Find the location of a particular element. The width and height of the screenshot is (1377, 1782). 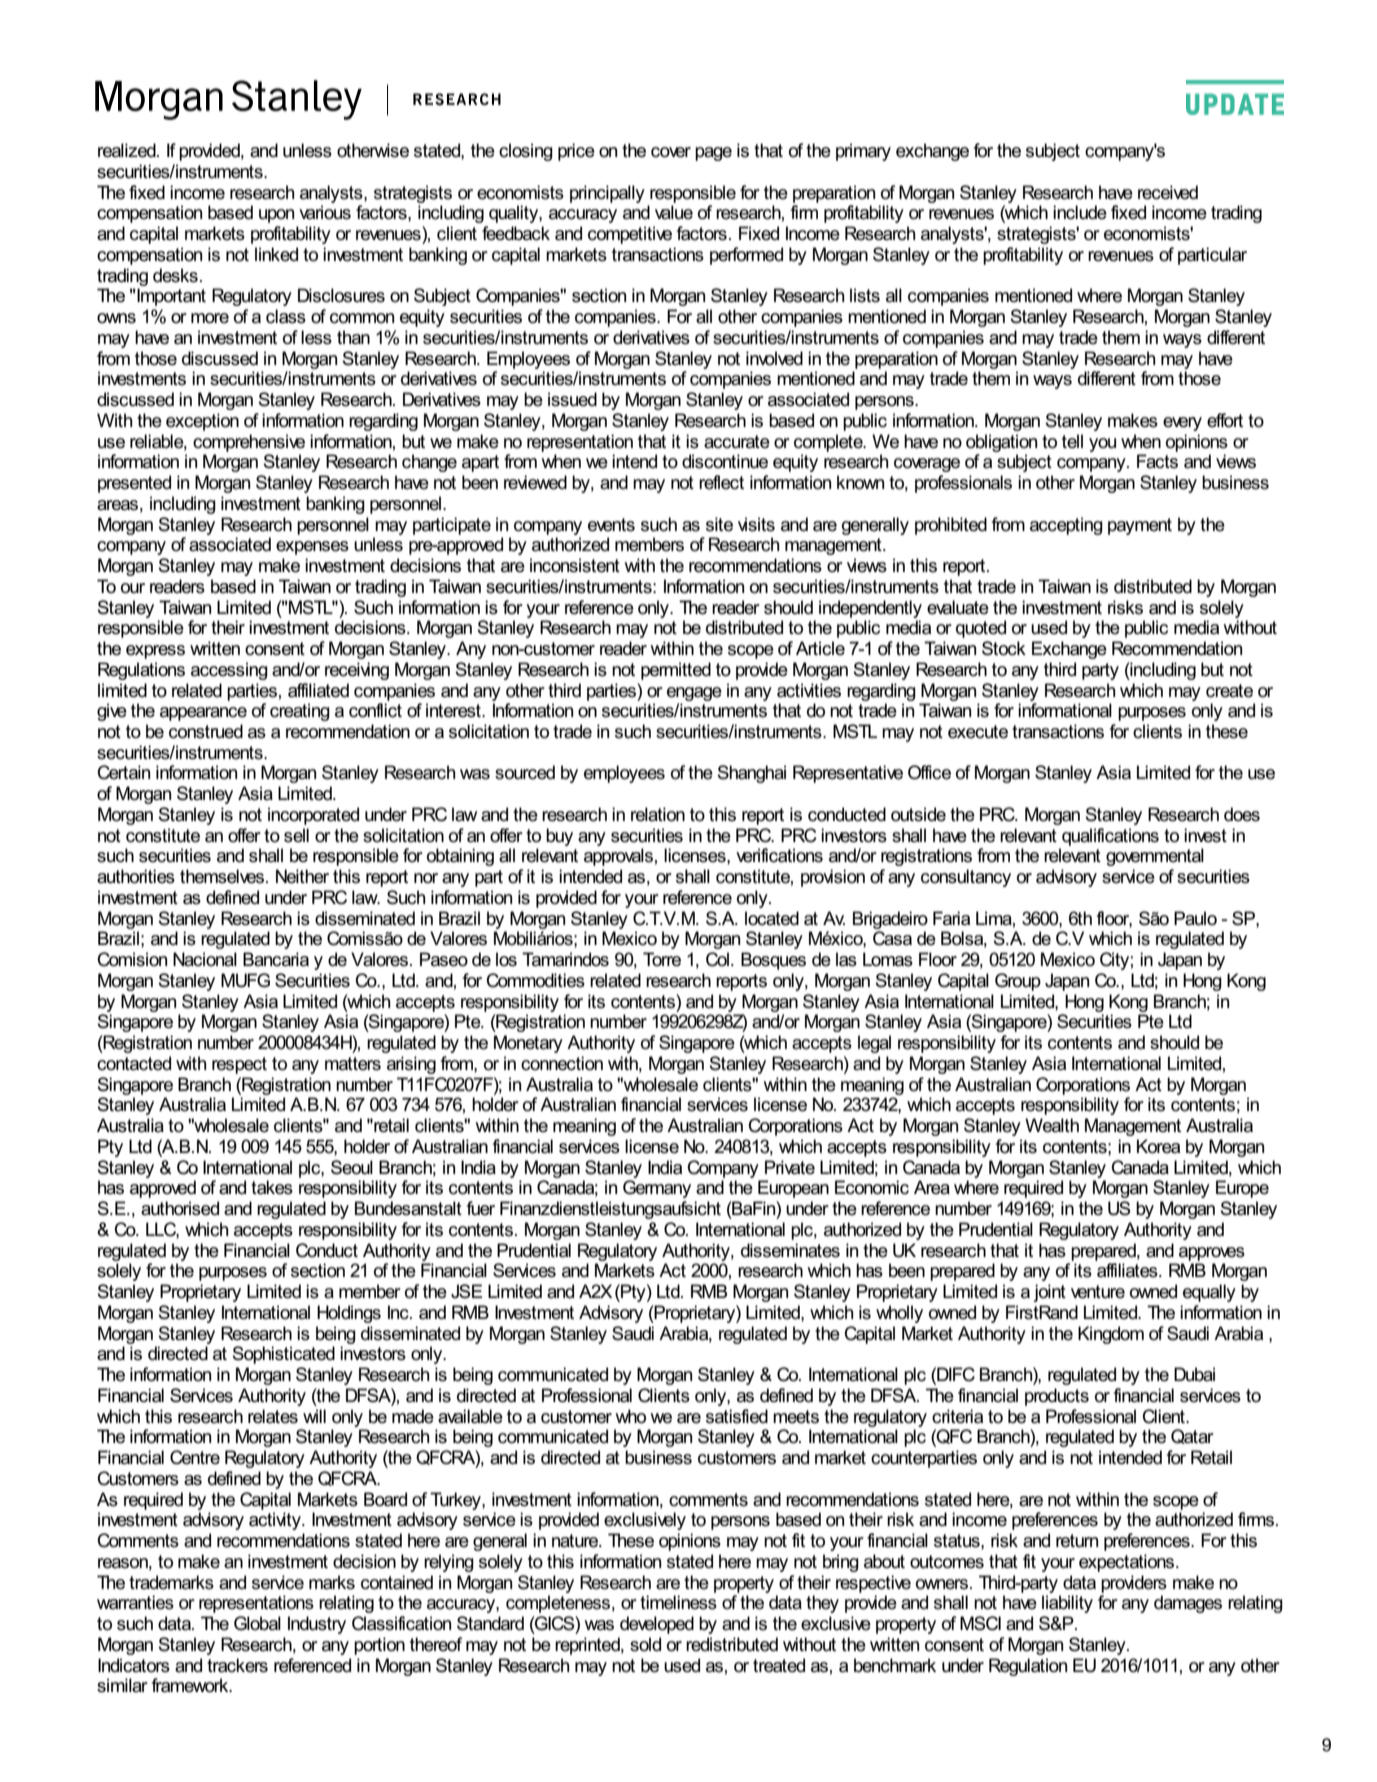

liability is located at coordinates (1067, 1604).
